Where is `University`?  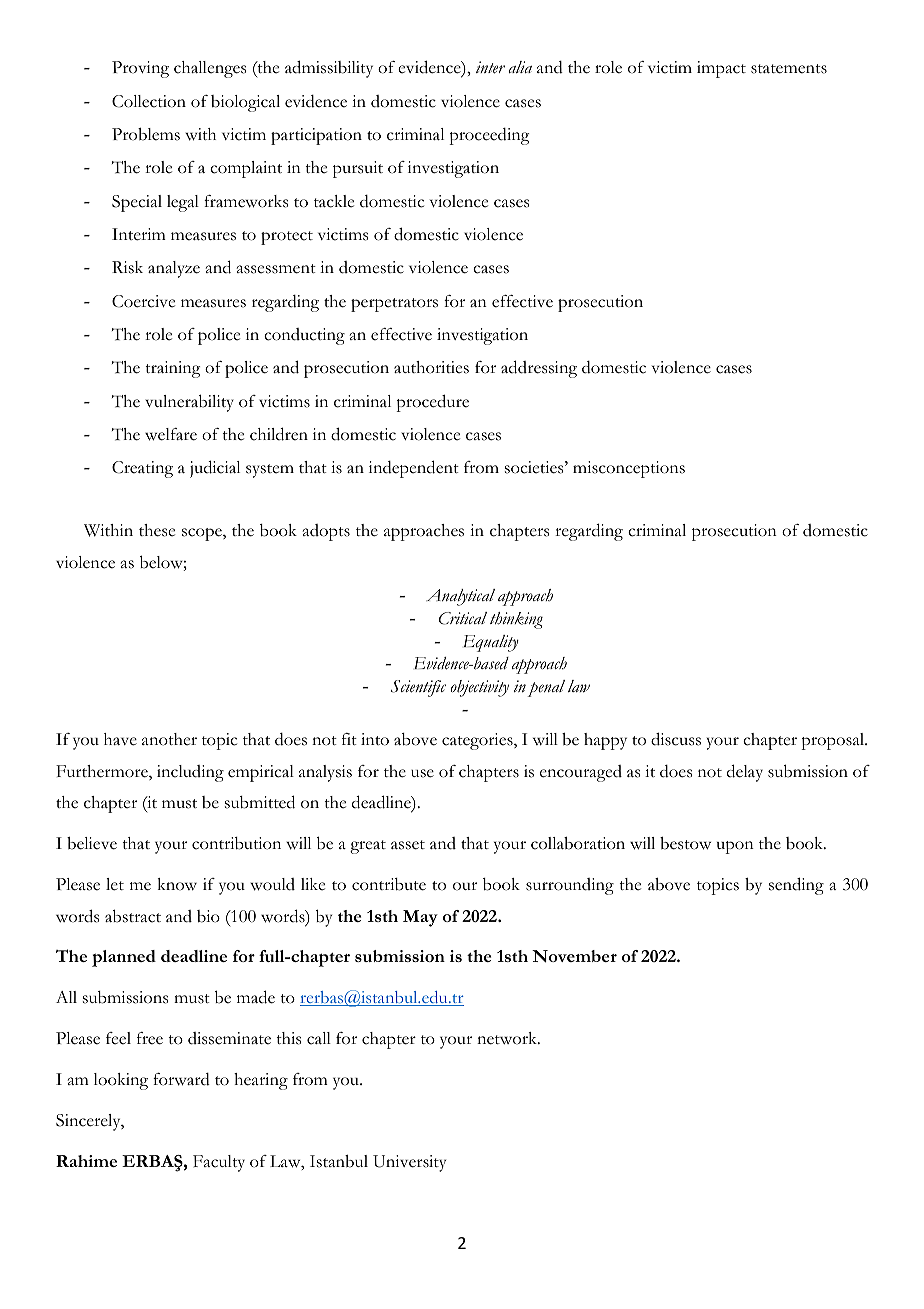
University is located at coordinates (409, 1163).
